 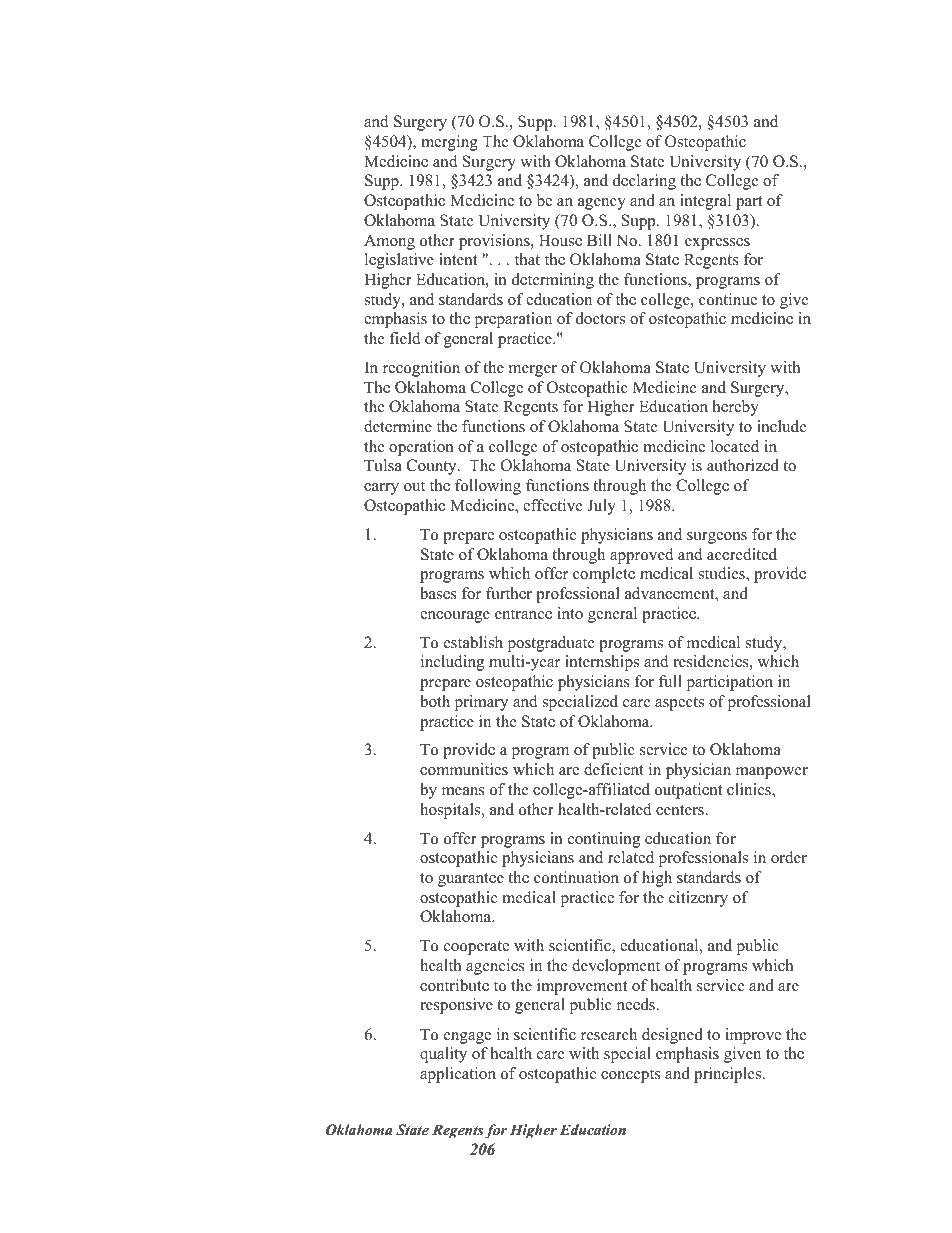 I want to click on agency, so click(x=602, y=204).
